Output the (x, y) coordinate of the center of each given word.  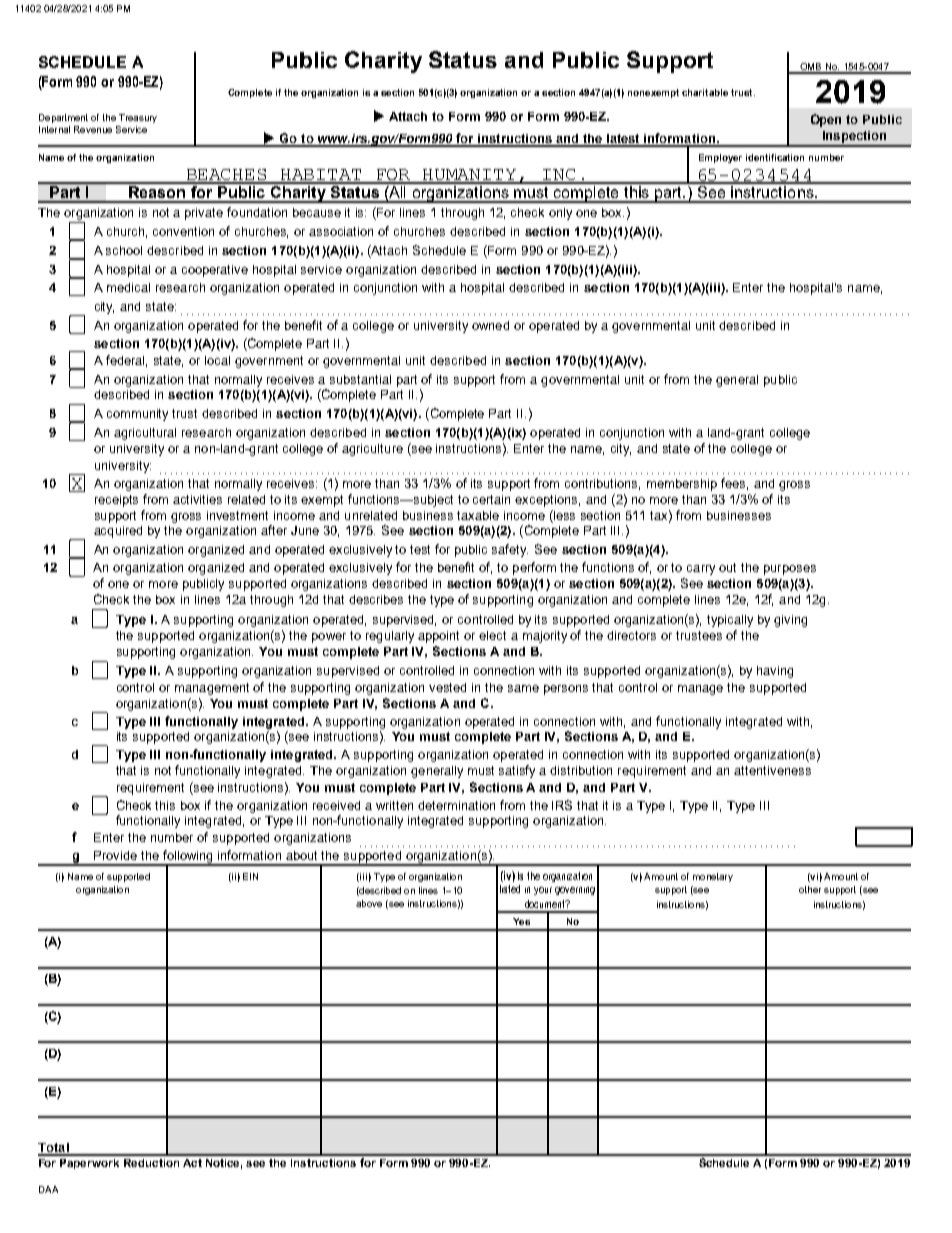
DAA (48, 1189)
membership (682, 485)
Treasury (138, 118)
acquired (118, 532)
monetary (713, 877)
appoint (438, 637)
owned (490, 325)
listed (510, 889)
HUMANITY (470, 176)
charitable (705, 92)
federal (126, 361)
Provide (115, 855)
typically (730, 621)
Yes (521, 921)
